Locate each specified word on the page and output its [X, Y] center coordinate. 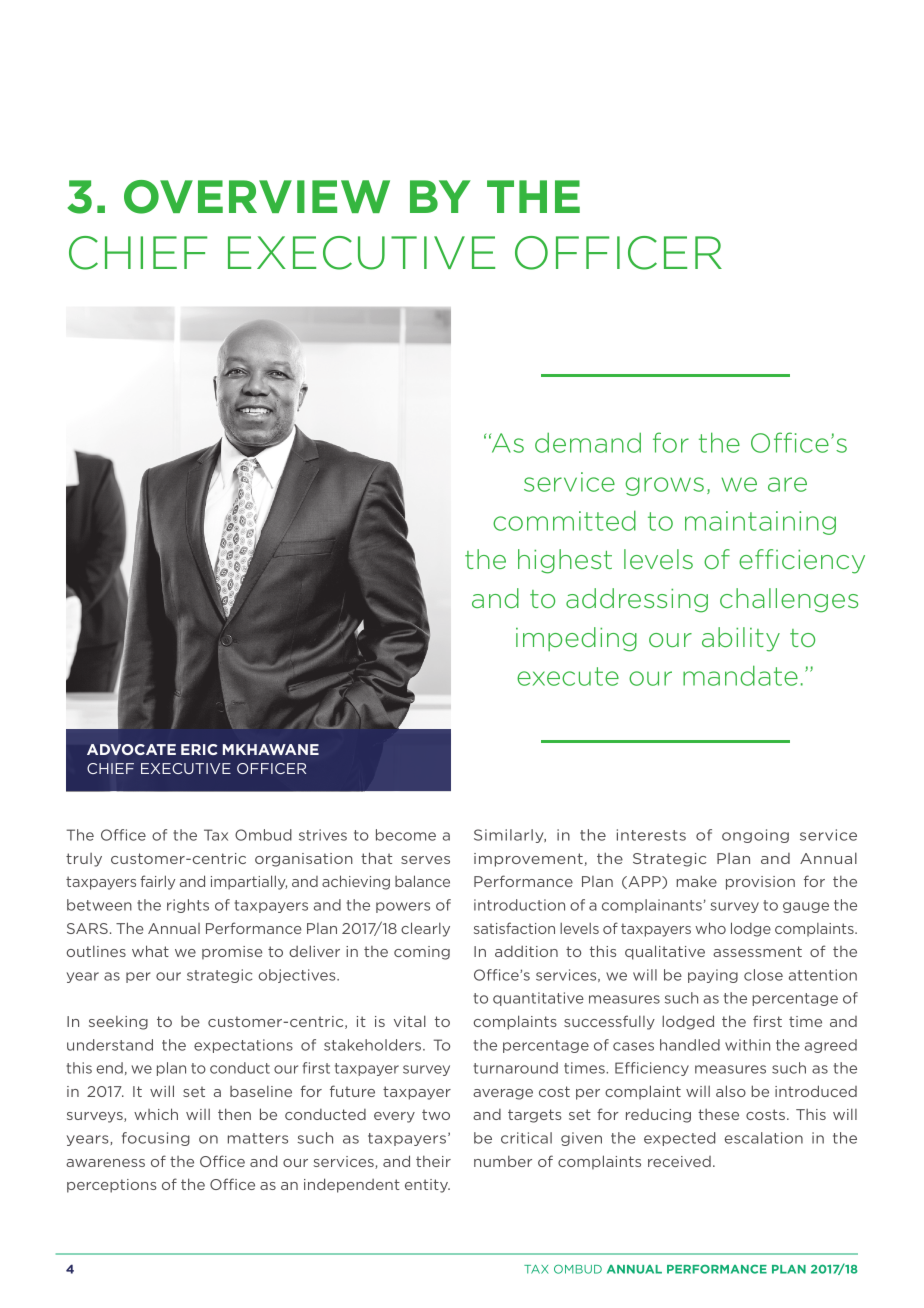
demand [588, 442]
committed [564, 520]
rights [188, 906]
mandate [740, 675]
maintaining [760, 523]
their [433, 1161]
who [710, 928]
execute [568, 676]
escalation [764, 1138]
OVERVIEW [257, 197]
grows [664, 486]
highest [565, 561]
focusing [156, 1139]
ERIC [199, 749]
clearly [425, 929]
